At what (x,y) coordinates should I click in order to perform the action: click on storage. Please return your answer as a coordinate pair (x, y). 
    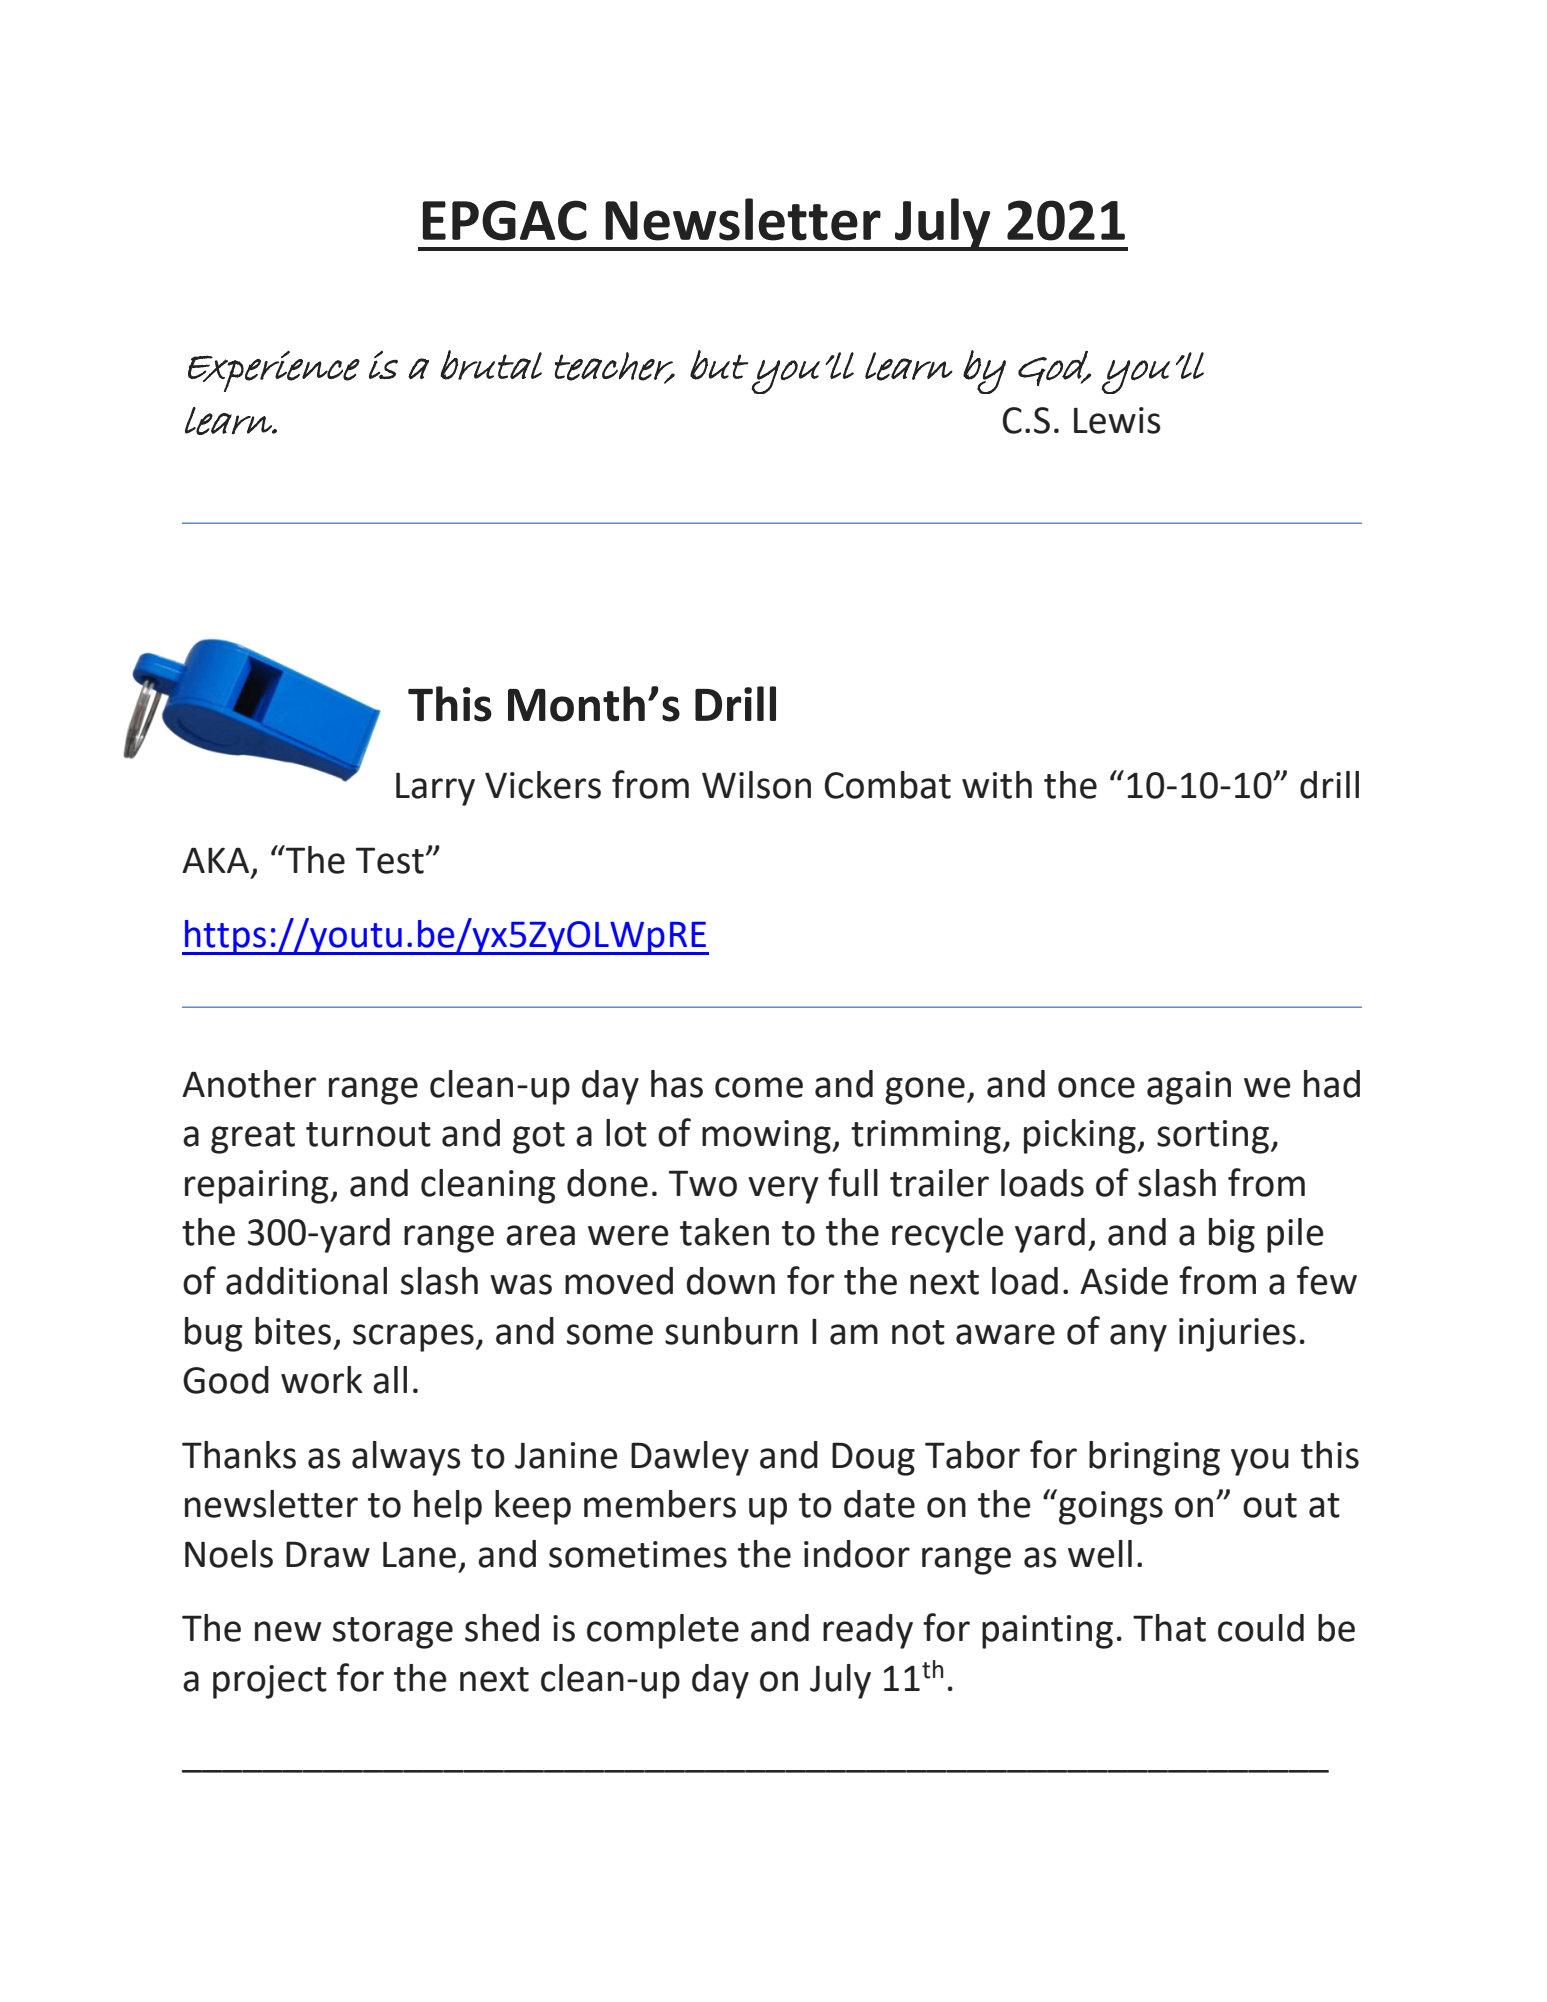
    Looking at the image, I should click on (393, 1633).
